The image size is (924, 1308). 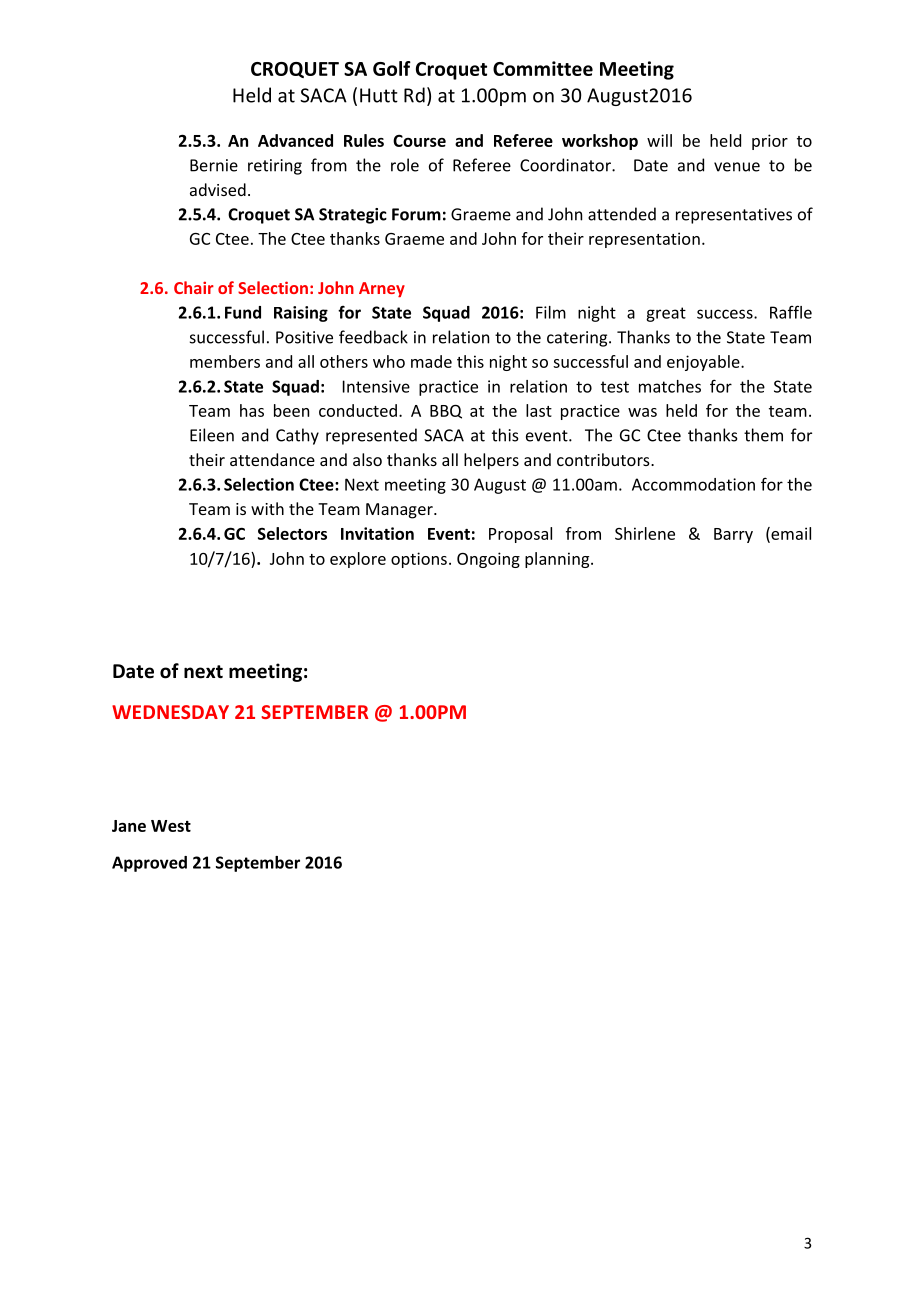 I want to click on Ongoing, so click(x=488, y=560).
